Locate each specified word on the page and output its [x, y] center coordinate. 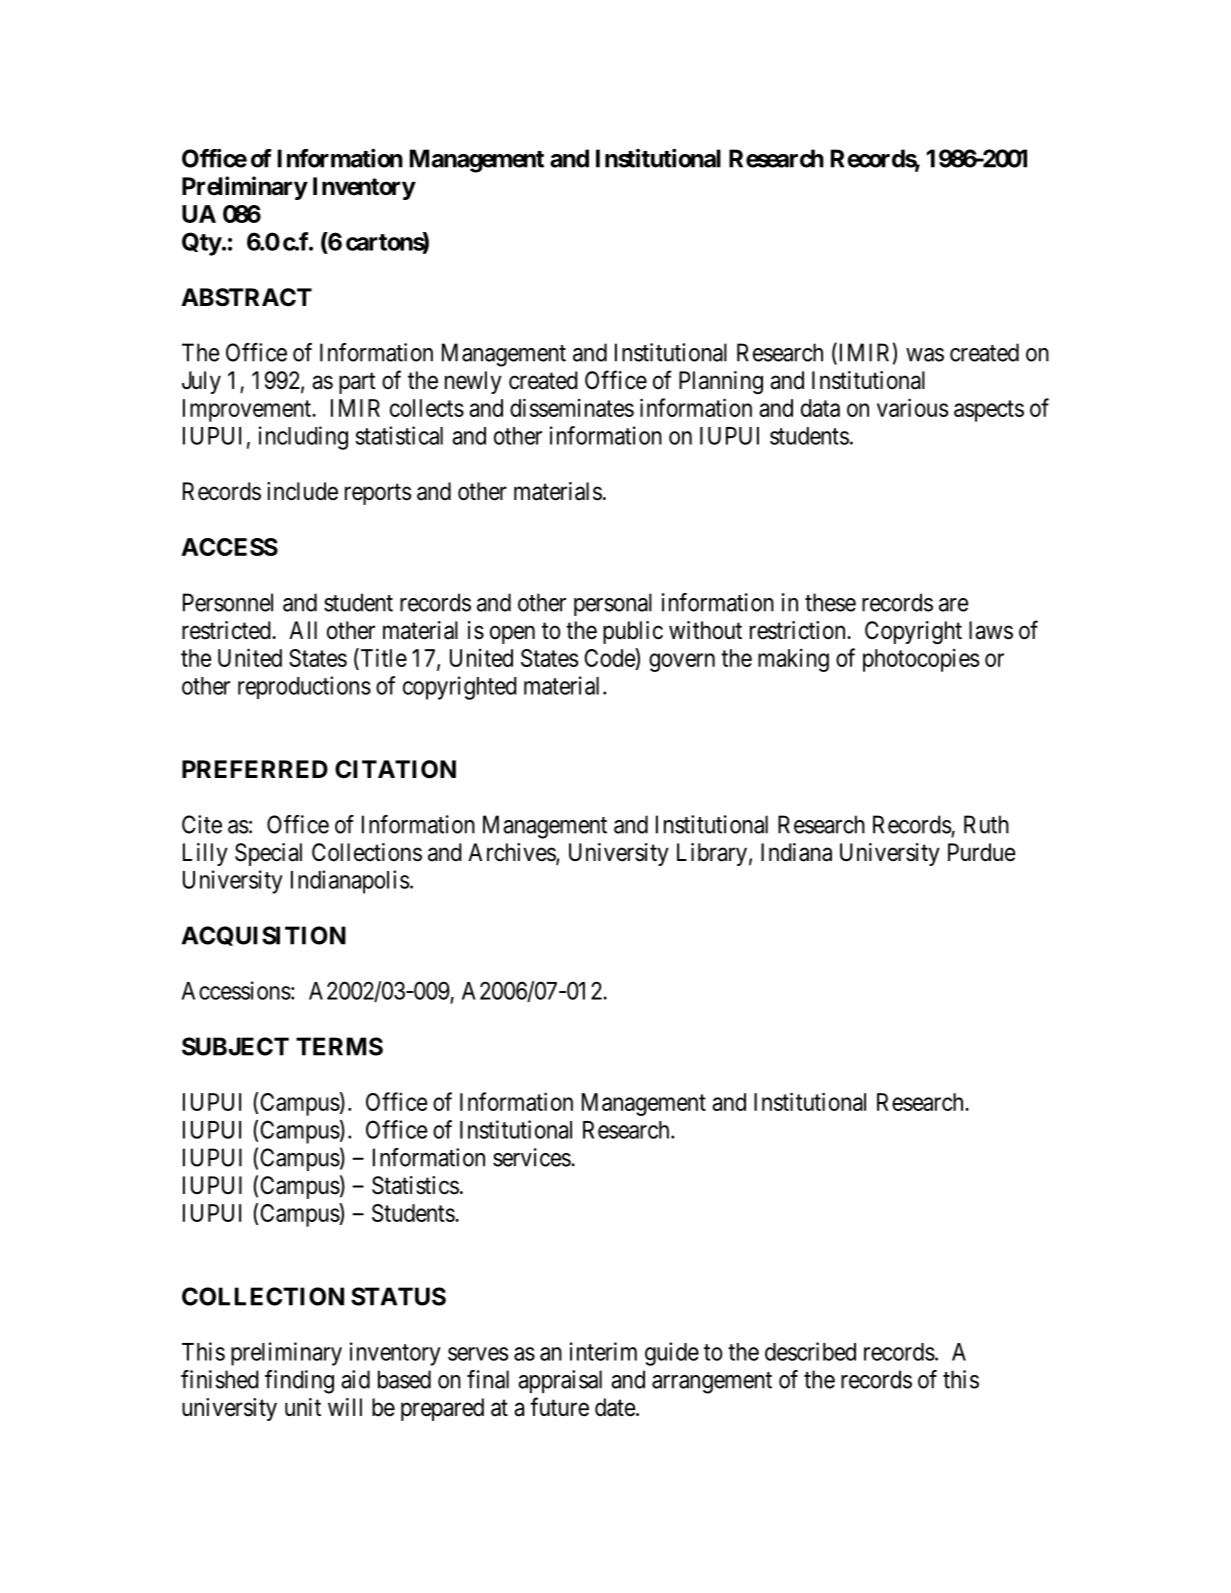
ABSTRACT [246, 297]
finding [299, 1382]
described [810, 1351]
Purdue [982, 852]
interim [603, 1351]
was [925, 355]
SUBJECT [235, 1046]
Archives [512, 853]
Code [610, 657]
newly [473, 382]
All [303, 630]
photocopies [921, 660]
